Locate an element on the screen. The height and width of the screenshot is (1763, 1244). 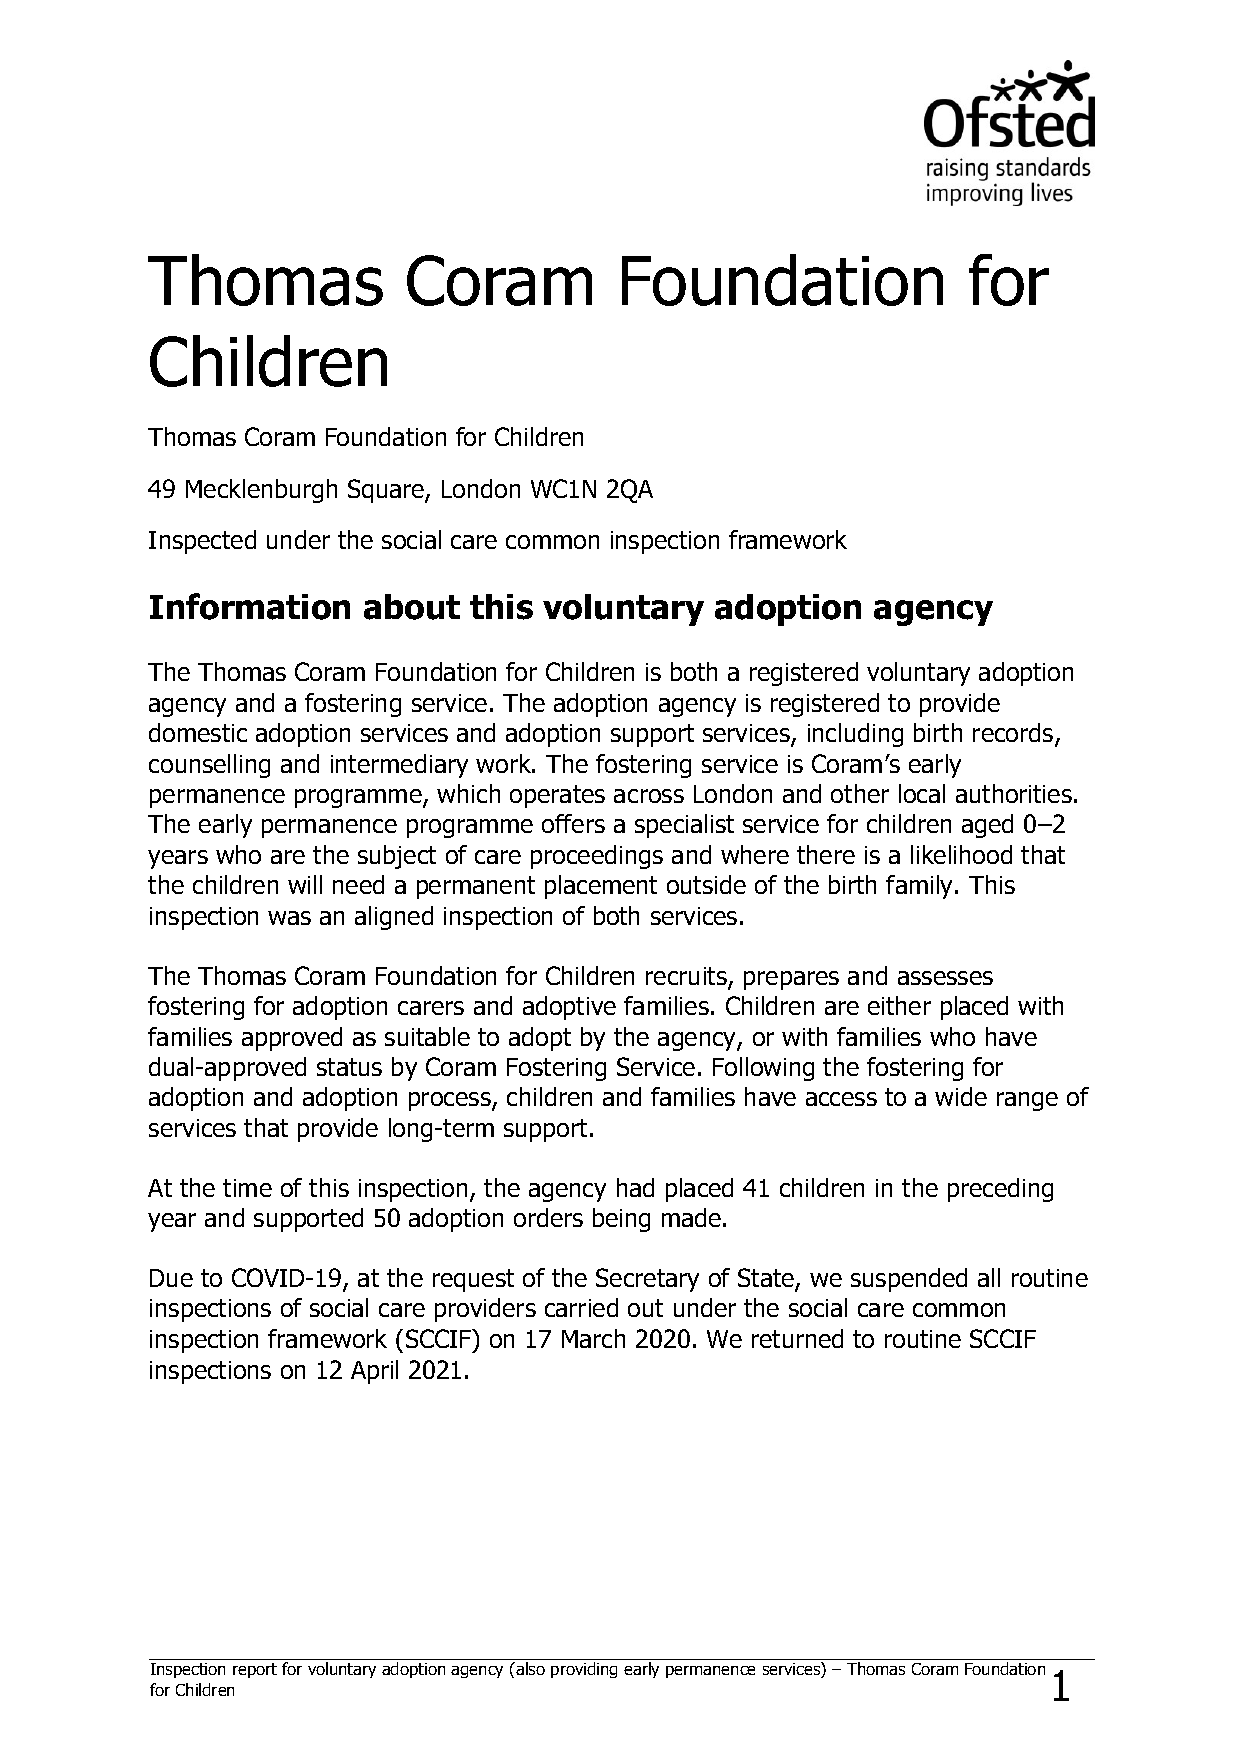
also is located at coordinates (529, 1668).
